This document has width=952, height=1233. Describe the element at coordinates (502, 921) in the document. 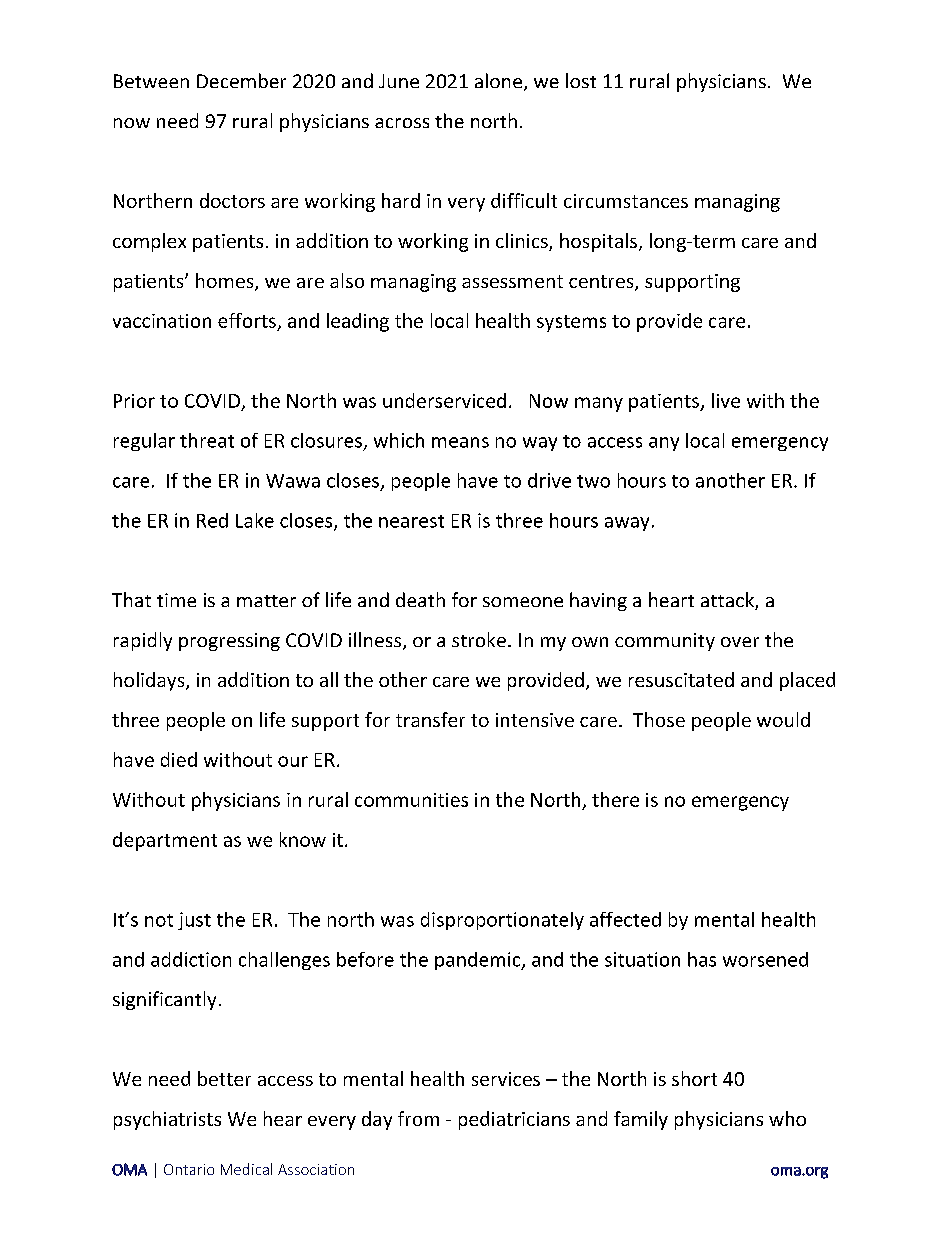

I see `disproportionately` at that location.
